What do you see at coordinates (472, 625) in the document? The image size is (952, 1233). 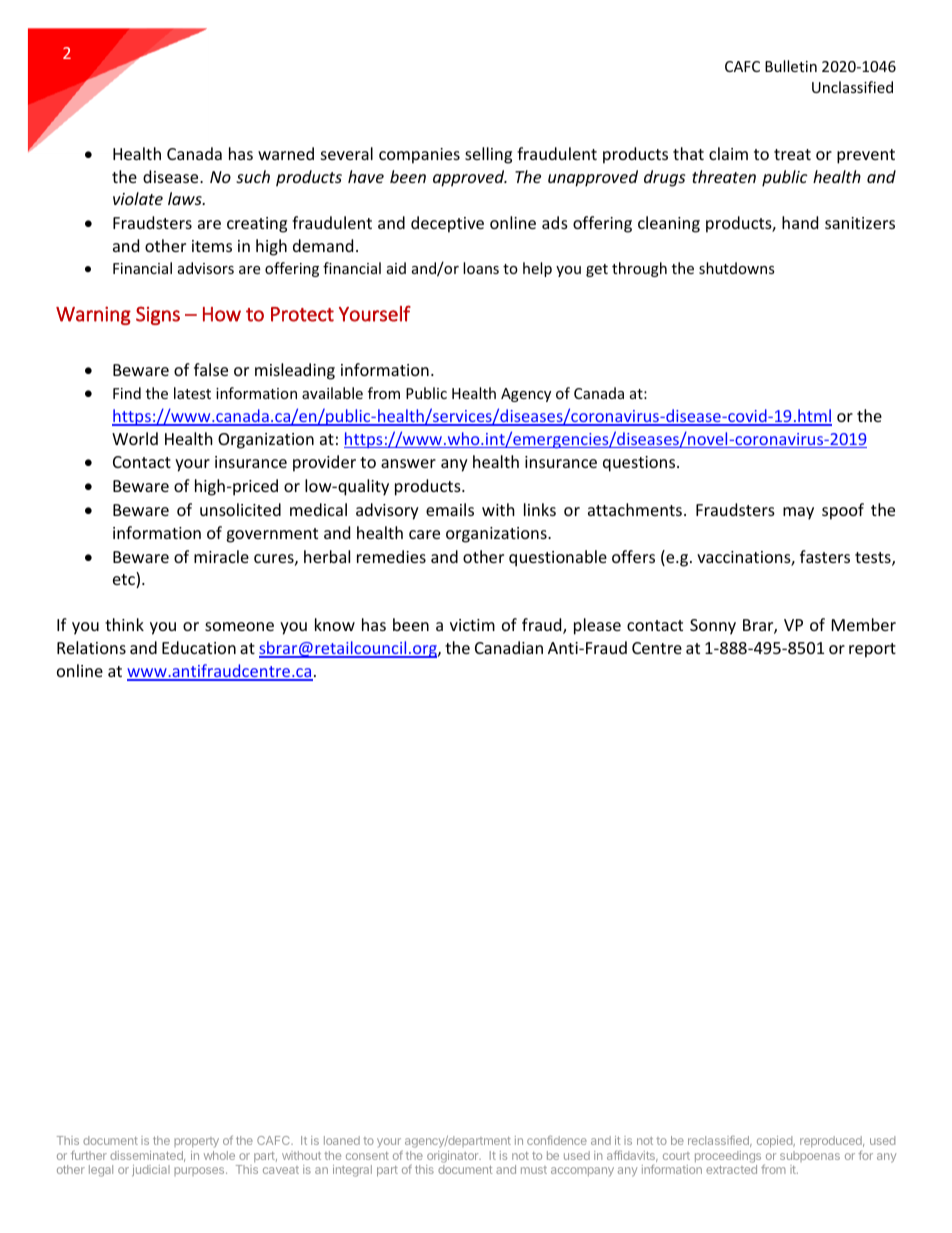 I see `victim` at bounding box center [472, 625].
